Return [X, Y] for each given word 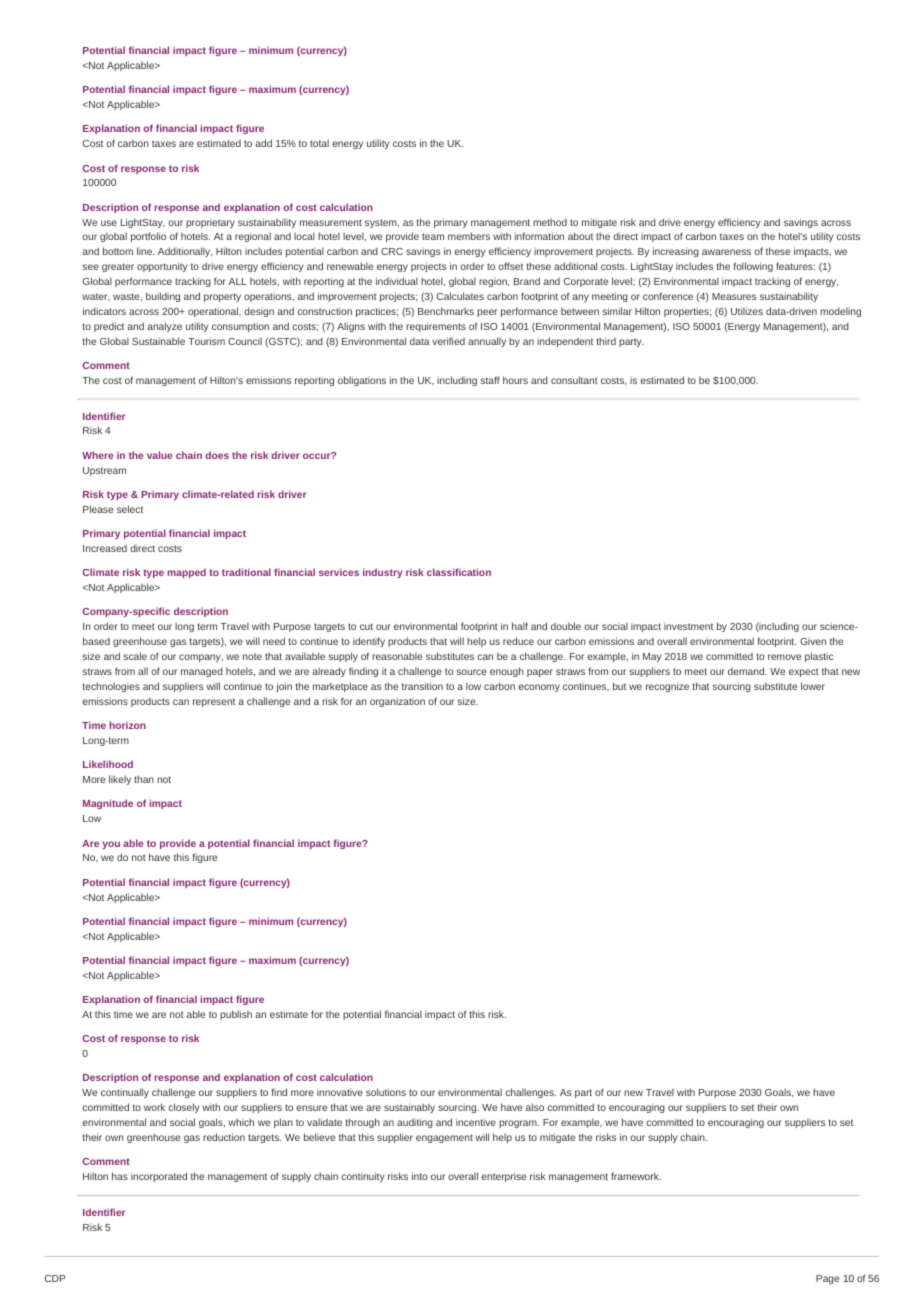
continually [125, 1093]
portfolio [148, 237]
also [535, 1107]
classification [459, 572]
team [433, 236]
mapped [187, 573]
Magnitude [108, 804]
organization [397, 702]
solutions [386, 1092]
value [159, 455]
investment [688, 626]
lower [813, 686]
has [120, 1176]
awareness [726, 252]
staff [490, 380]
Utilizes [747, 311]
